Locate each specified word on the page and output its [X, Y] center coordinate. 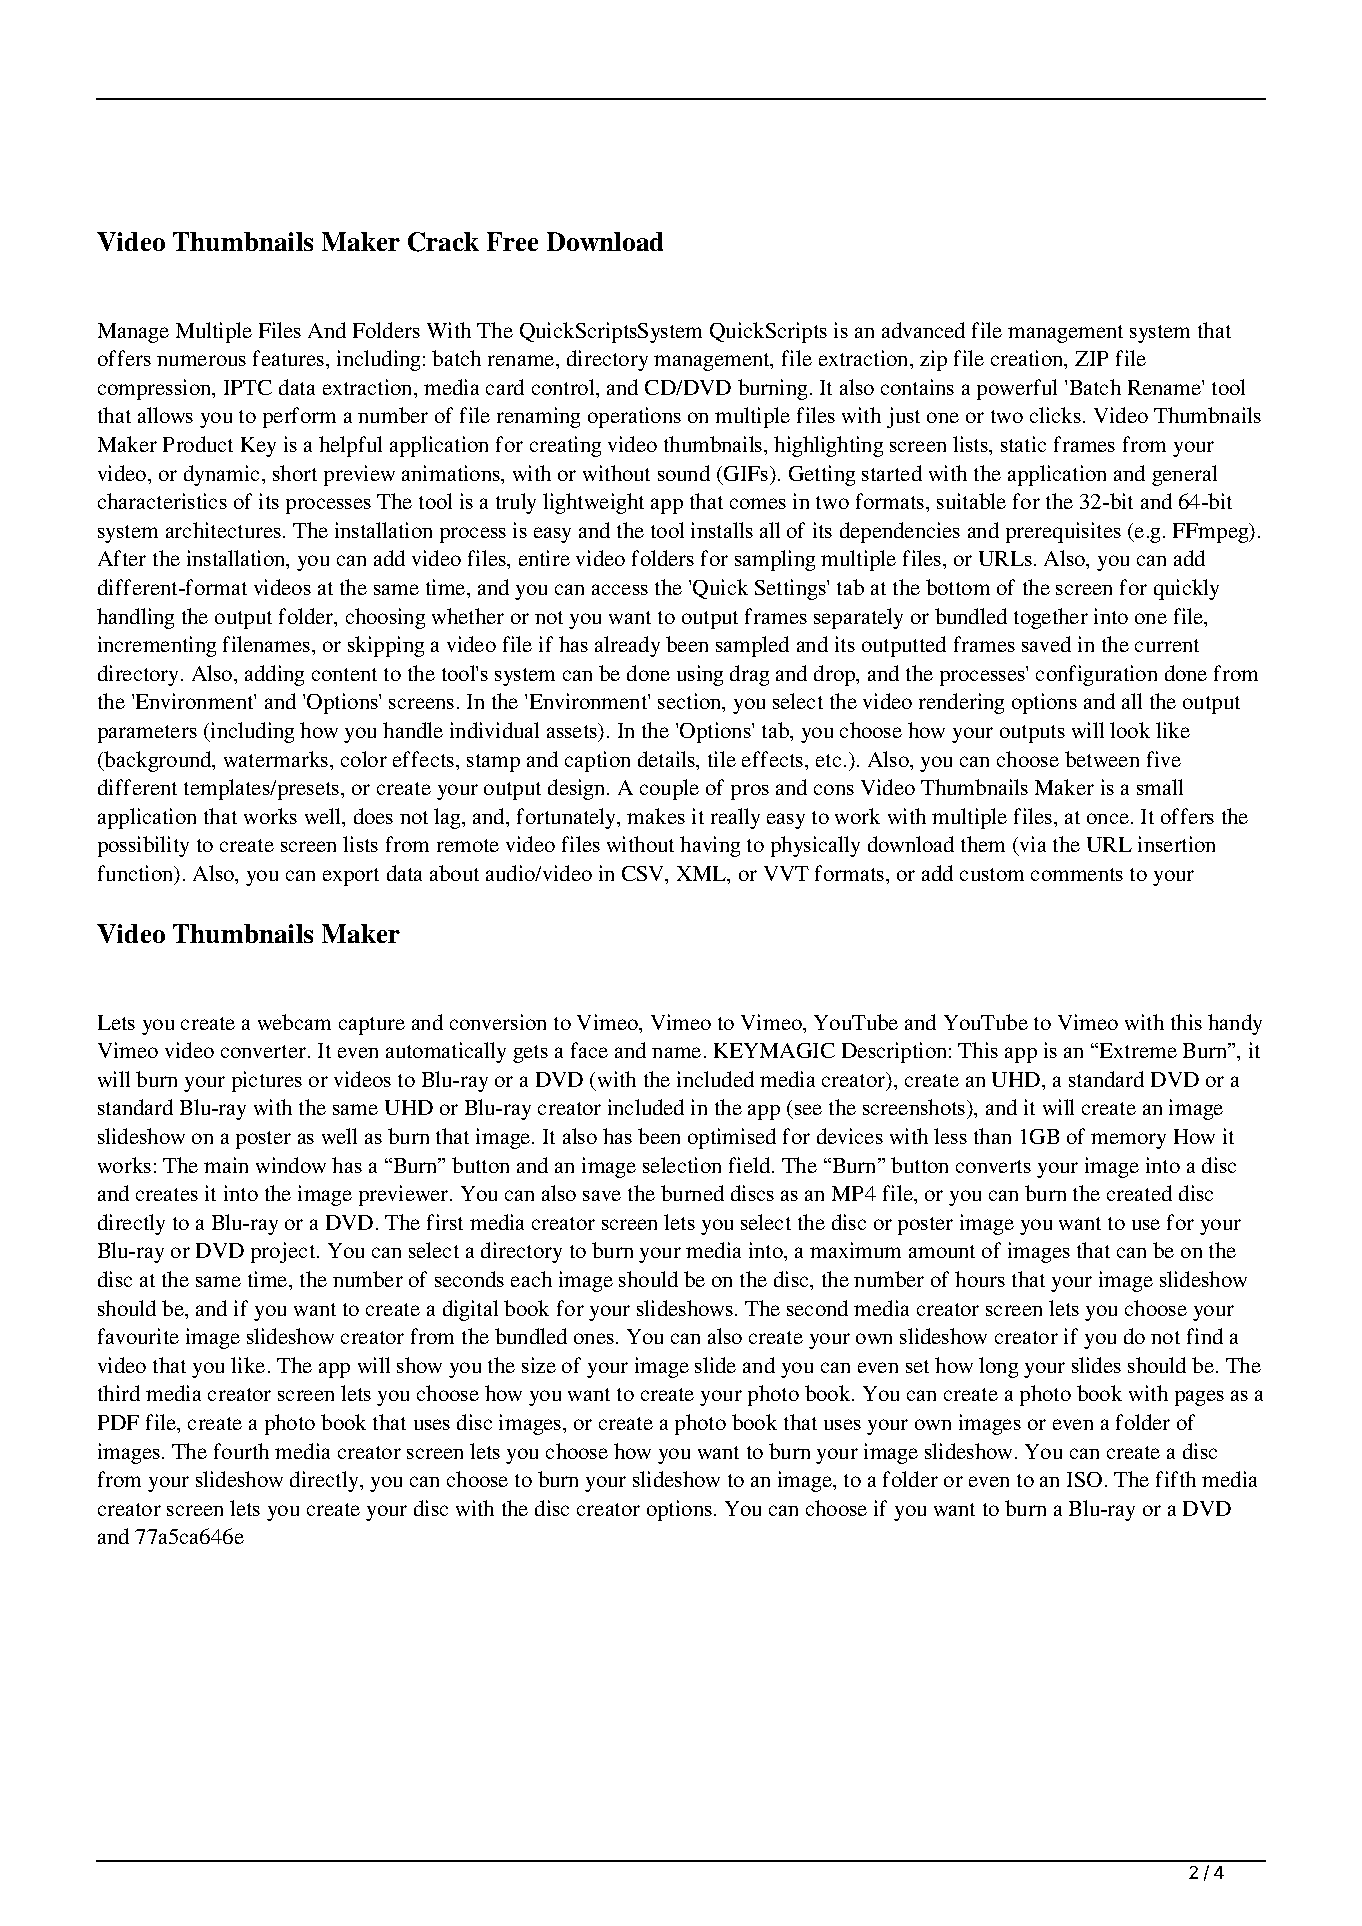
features [290, 358]
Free [512, 241]
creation [1028, 359]
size [539, 1365]
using [700, 675]
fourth [241, 1451]
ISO [1084, 1479]
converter [263, 1051]
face [589, 1050]
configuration [1096, 675]
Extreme [1138, 1050]
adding [274, 675]
